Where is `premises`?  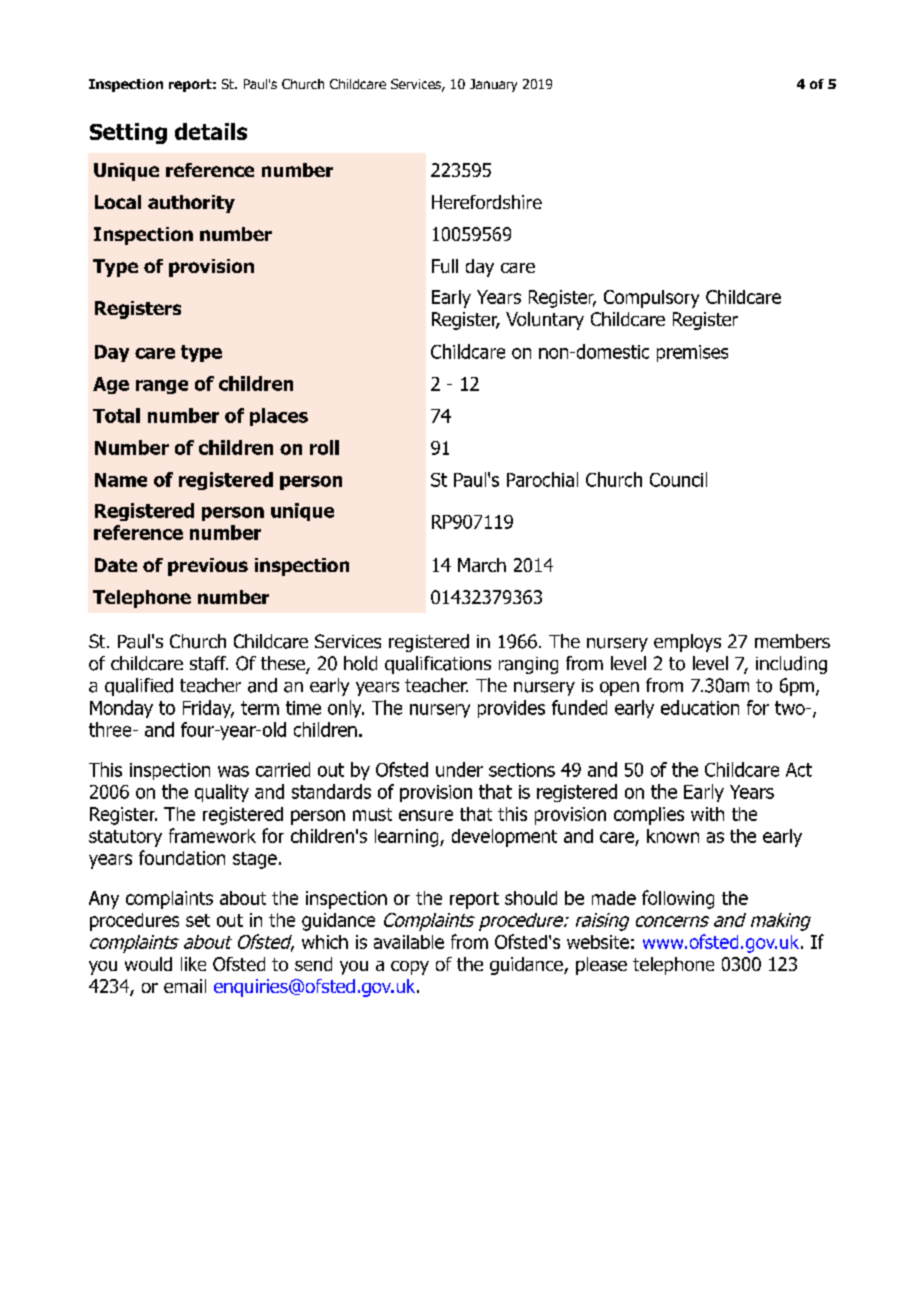
premises is located at coordinates (692, 353).
